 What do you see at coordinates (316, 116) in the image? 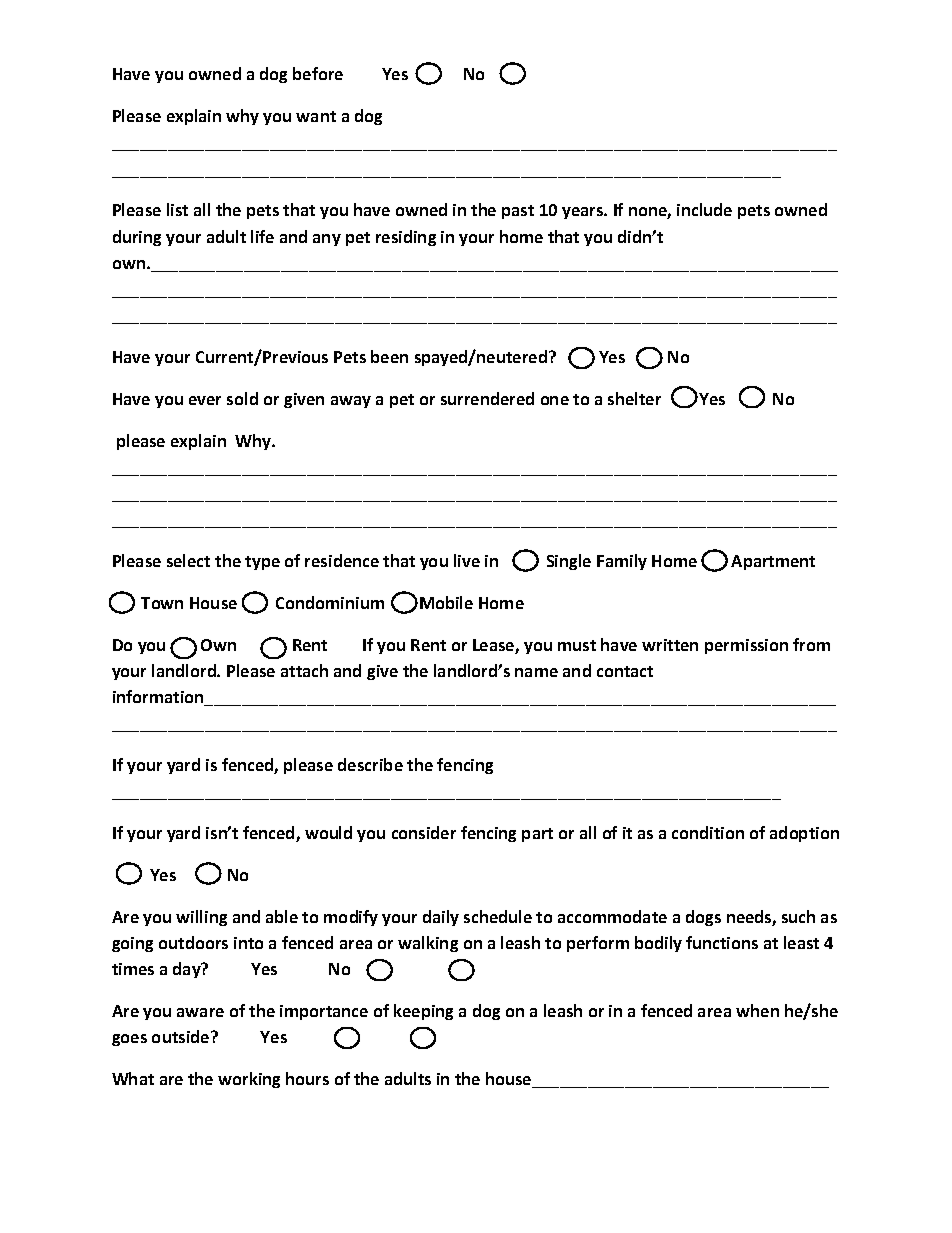
I see `want` at bounding box center [316, 116].
